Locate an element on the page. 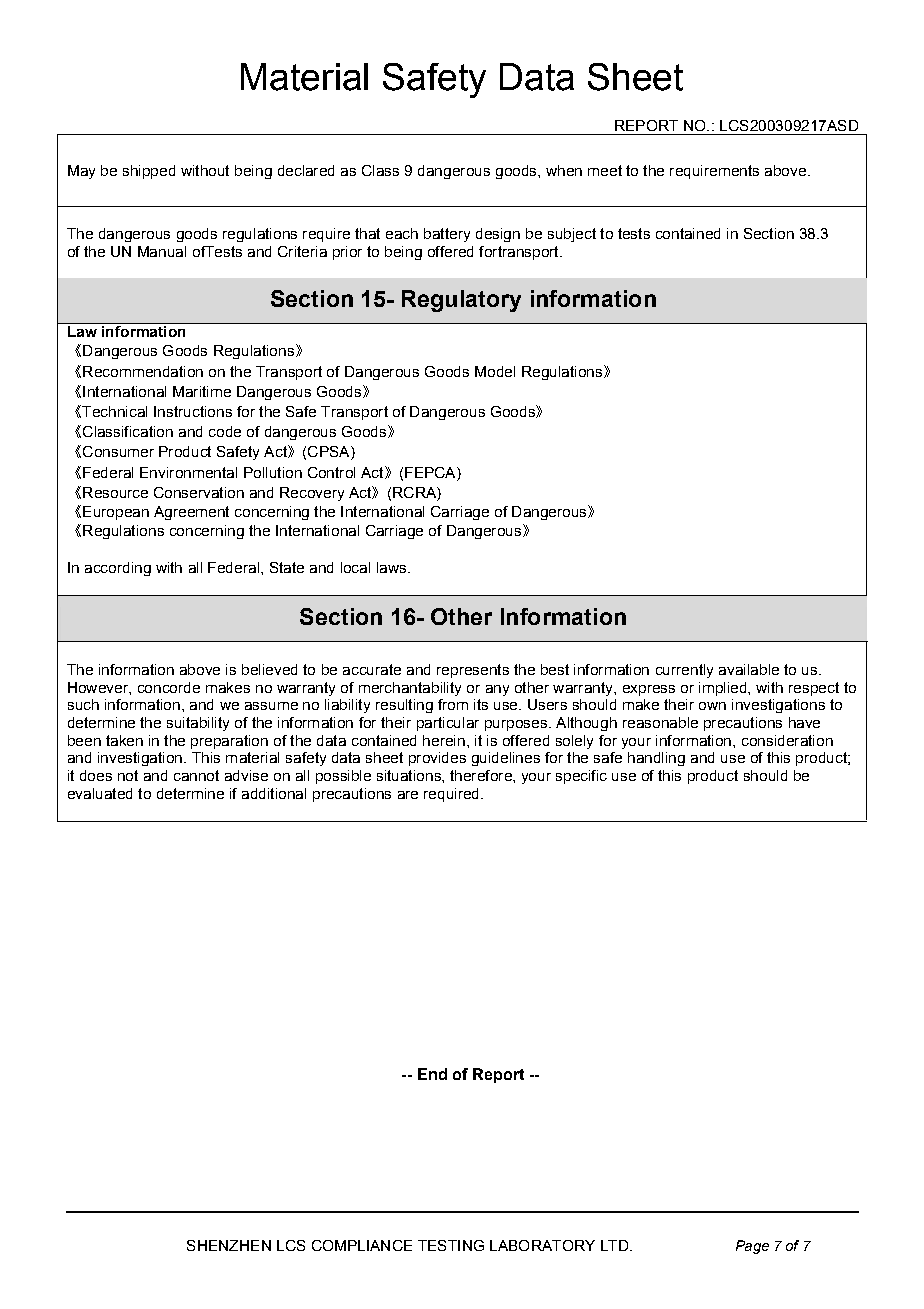  concorde is located at coordinates (169, 687).
